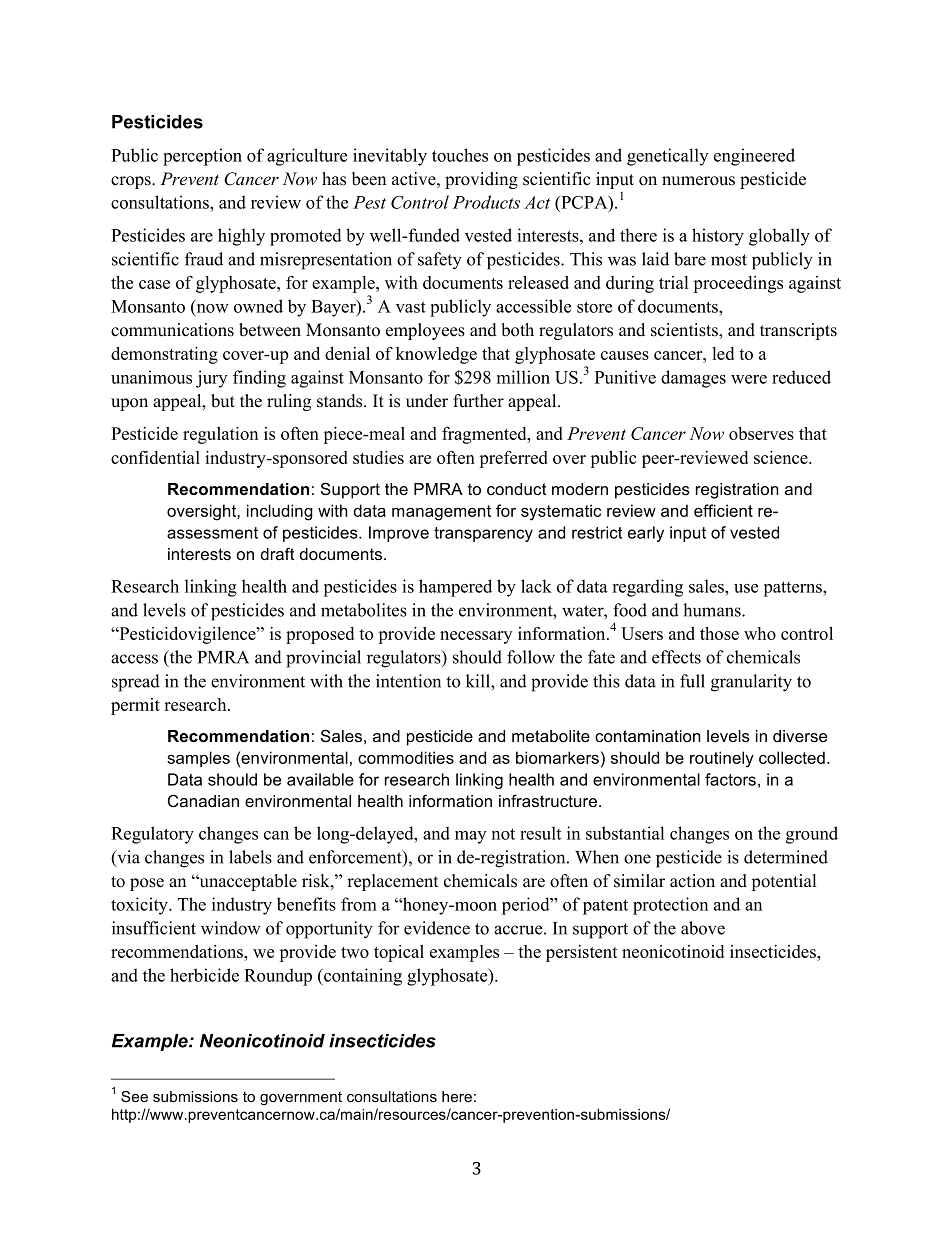  I want to click on containing, so click(362, 977).
